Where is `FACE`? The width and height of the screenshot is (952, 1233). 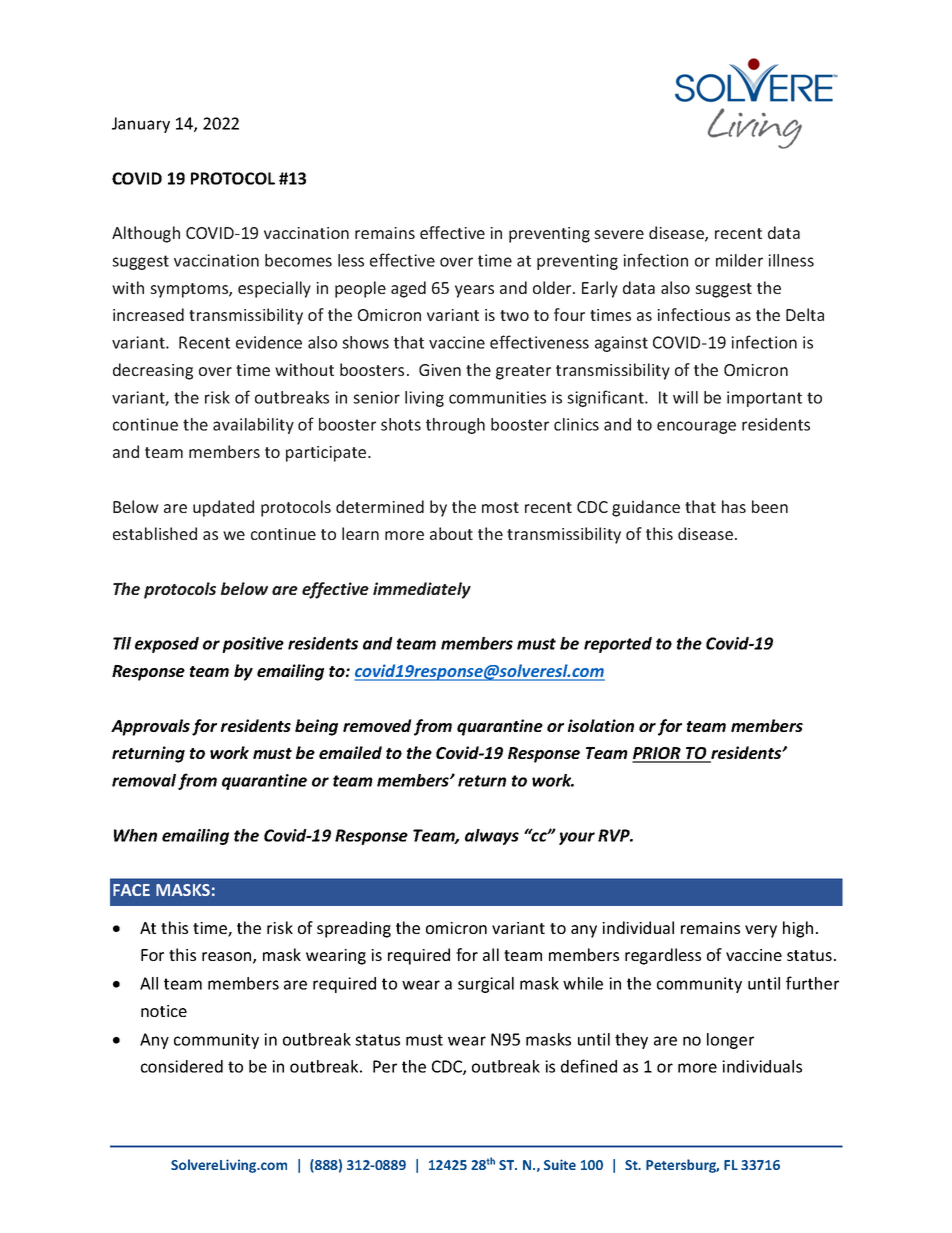
FACE is located at coordinates (131, 890).
